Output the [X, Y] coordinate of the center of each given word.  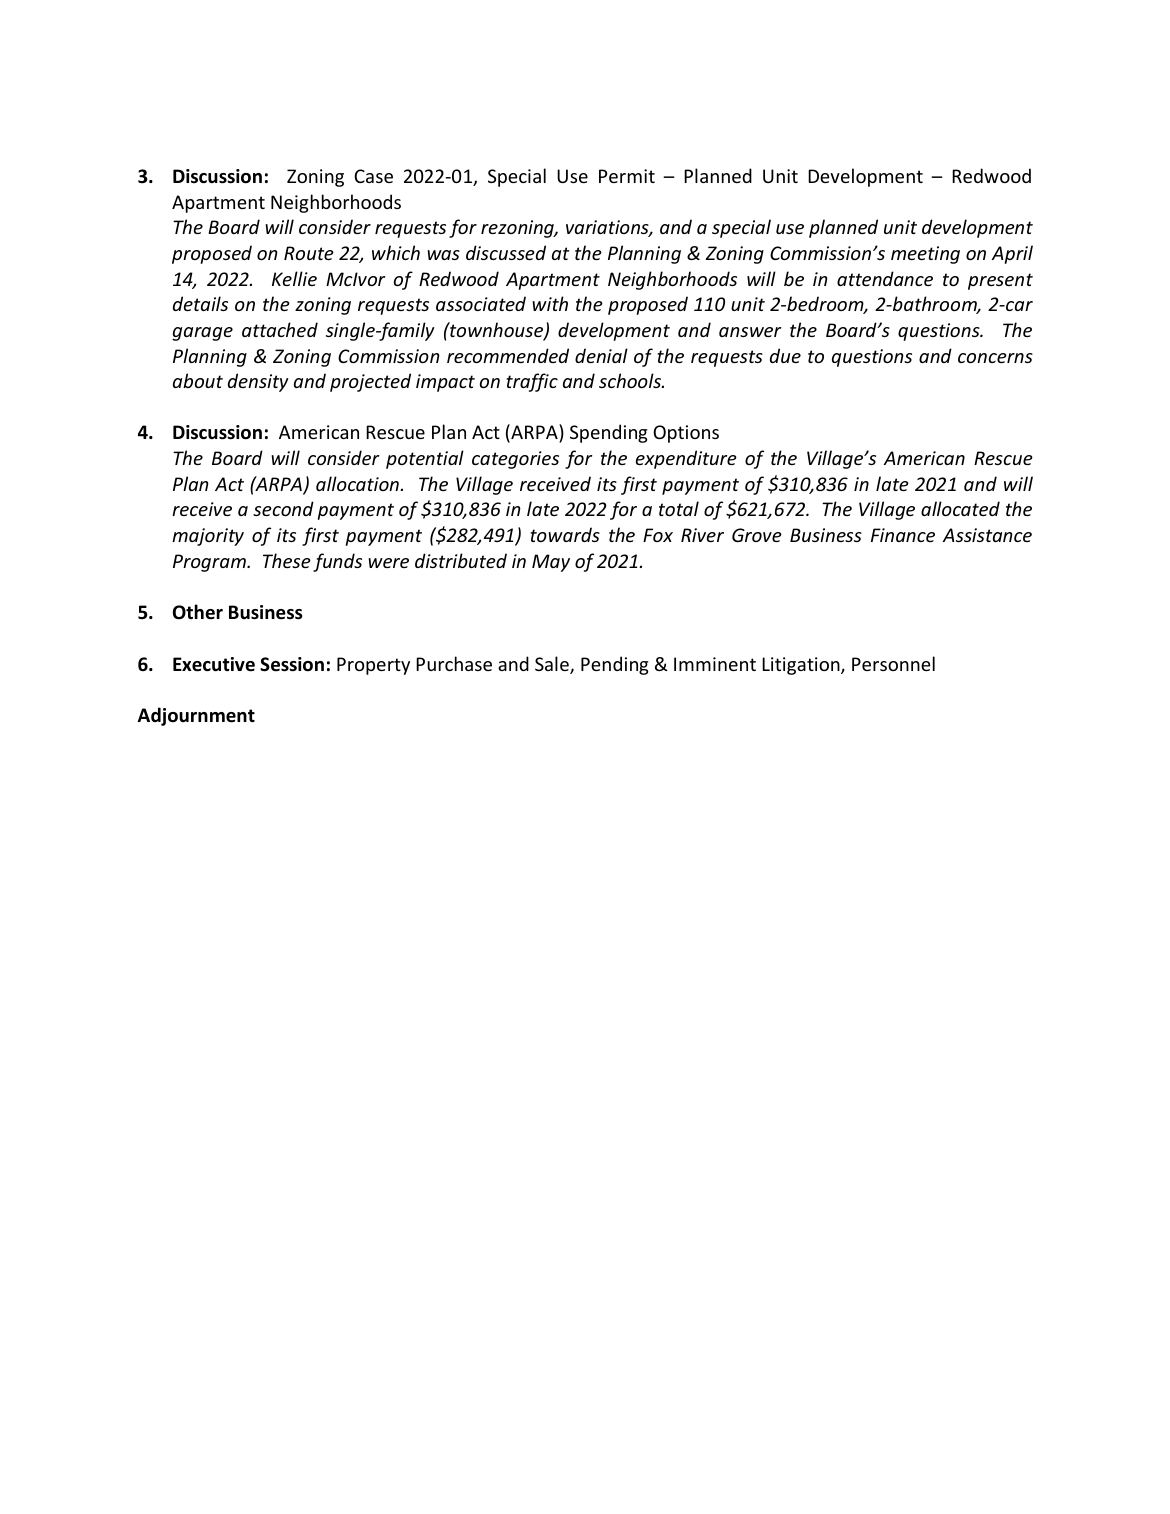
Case [373, 176]
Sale [553, 665]
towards [565, 534]
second [283, 508]
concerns [995, 358]
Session [292, 664]
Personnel [893, 663]
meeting [925, 255]
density [258, 382]
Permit [627, 176]
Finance [903, 535]
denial [601, 355]
